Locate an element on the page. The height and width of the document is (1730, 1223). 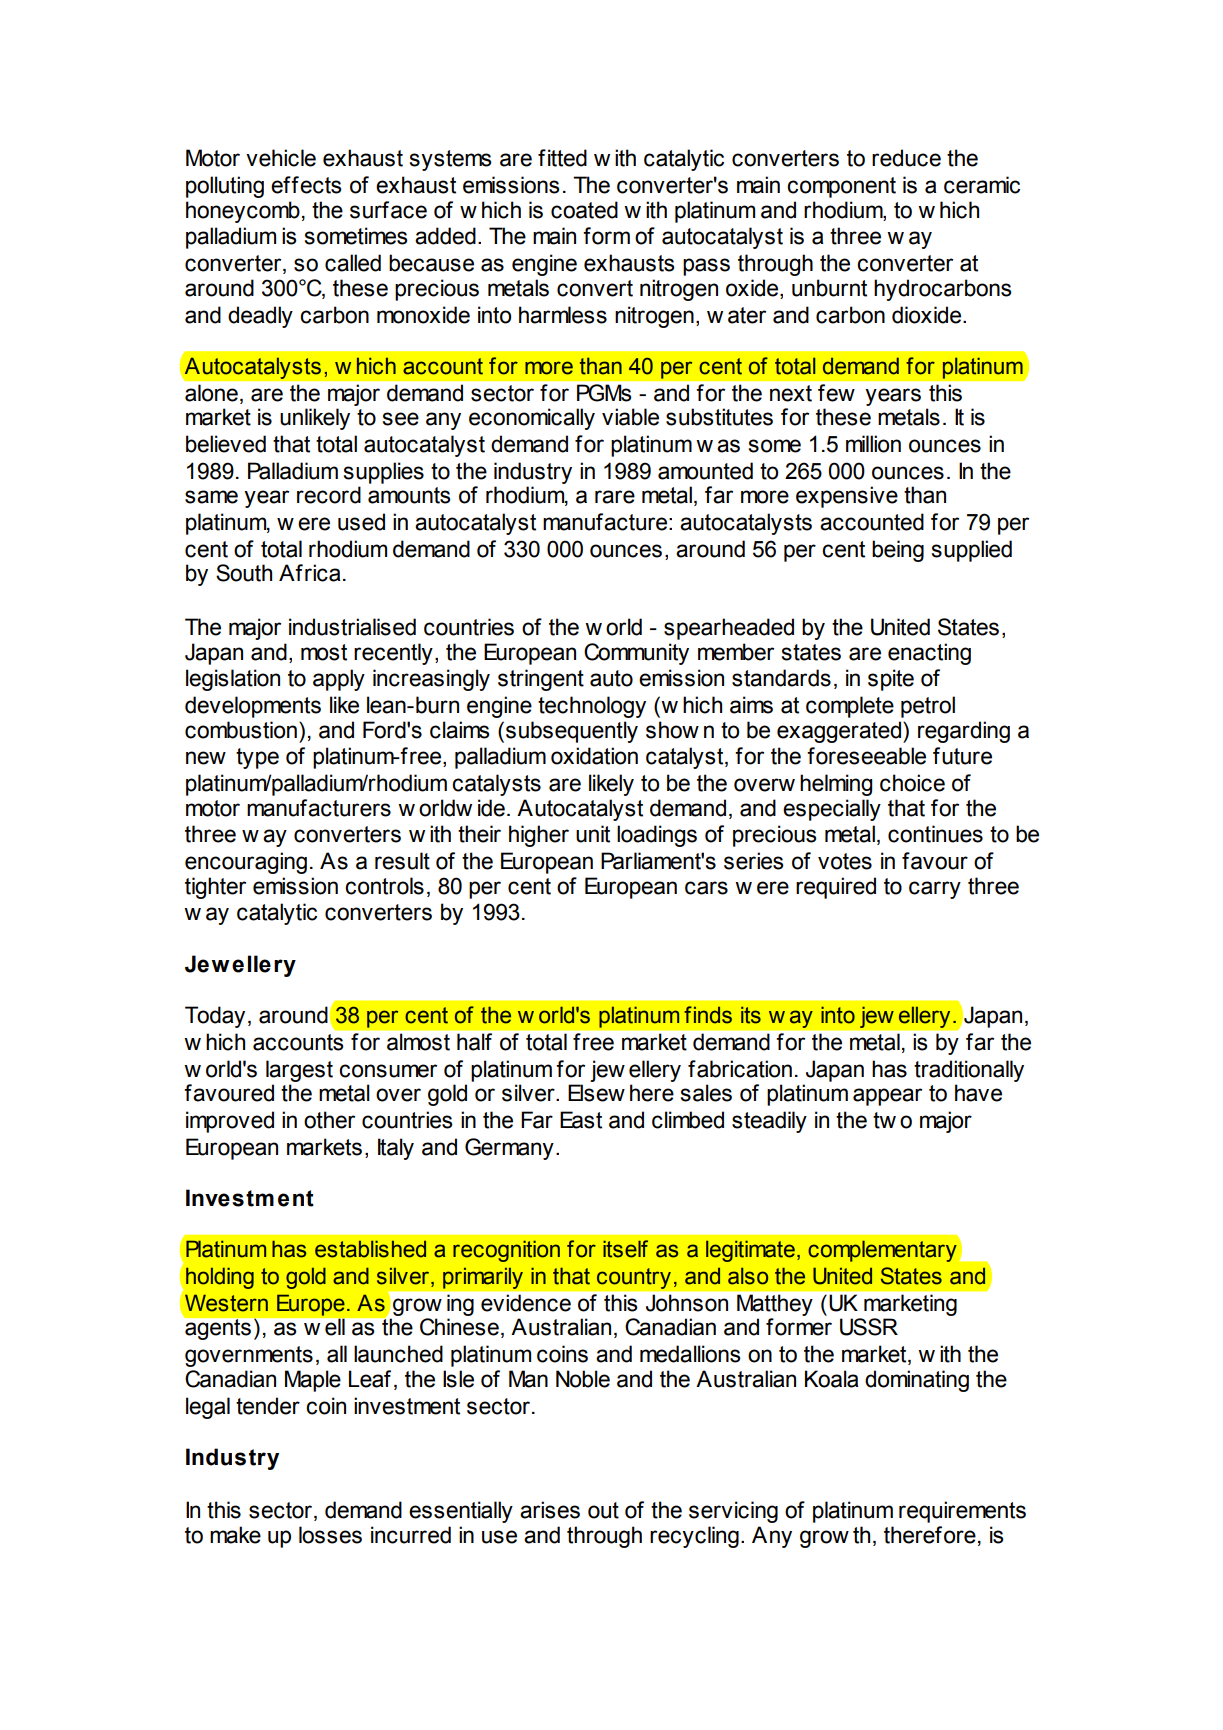
record is located at coordinates (329, 495).
